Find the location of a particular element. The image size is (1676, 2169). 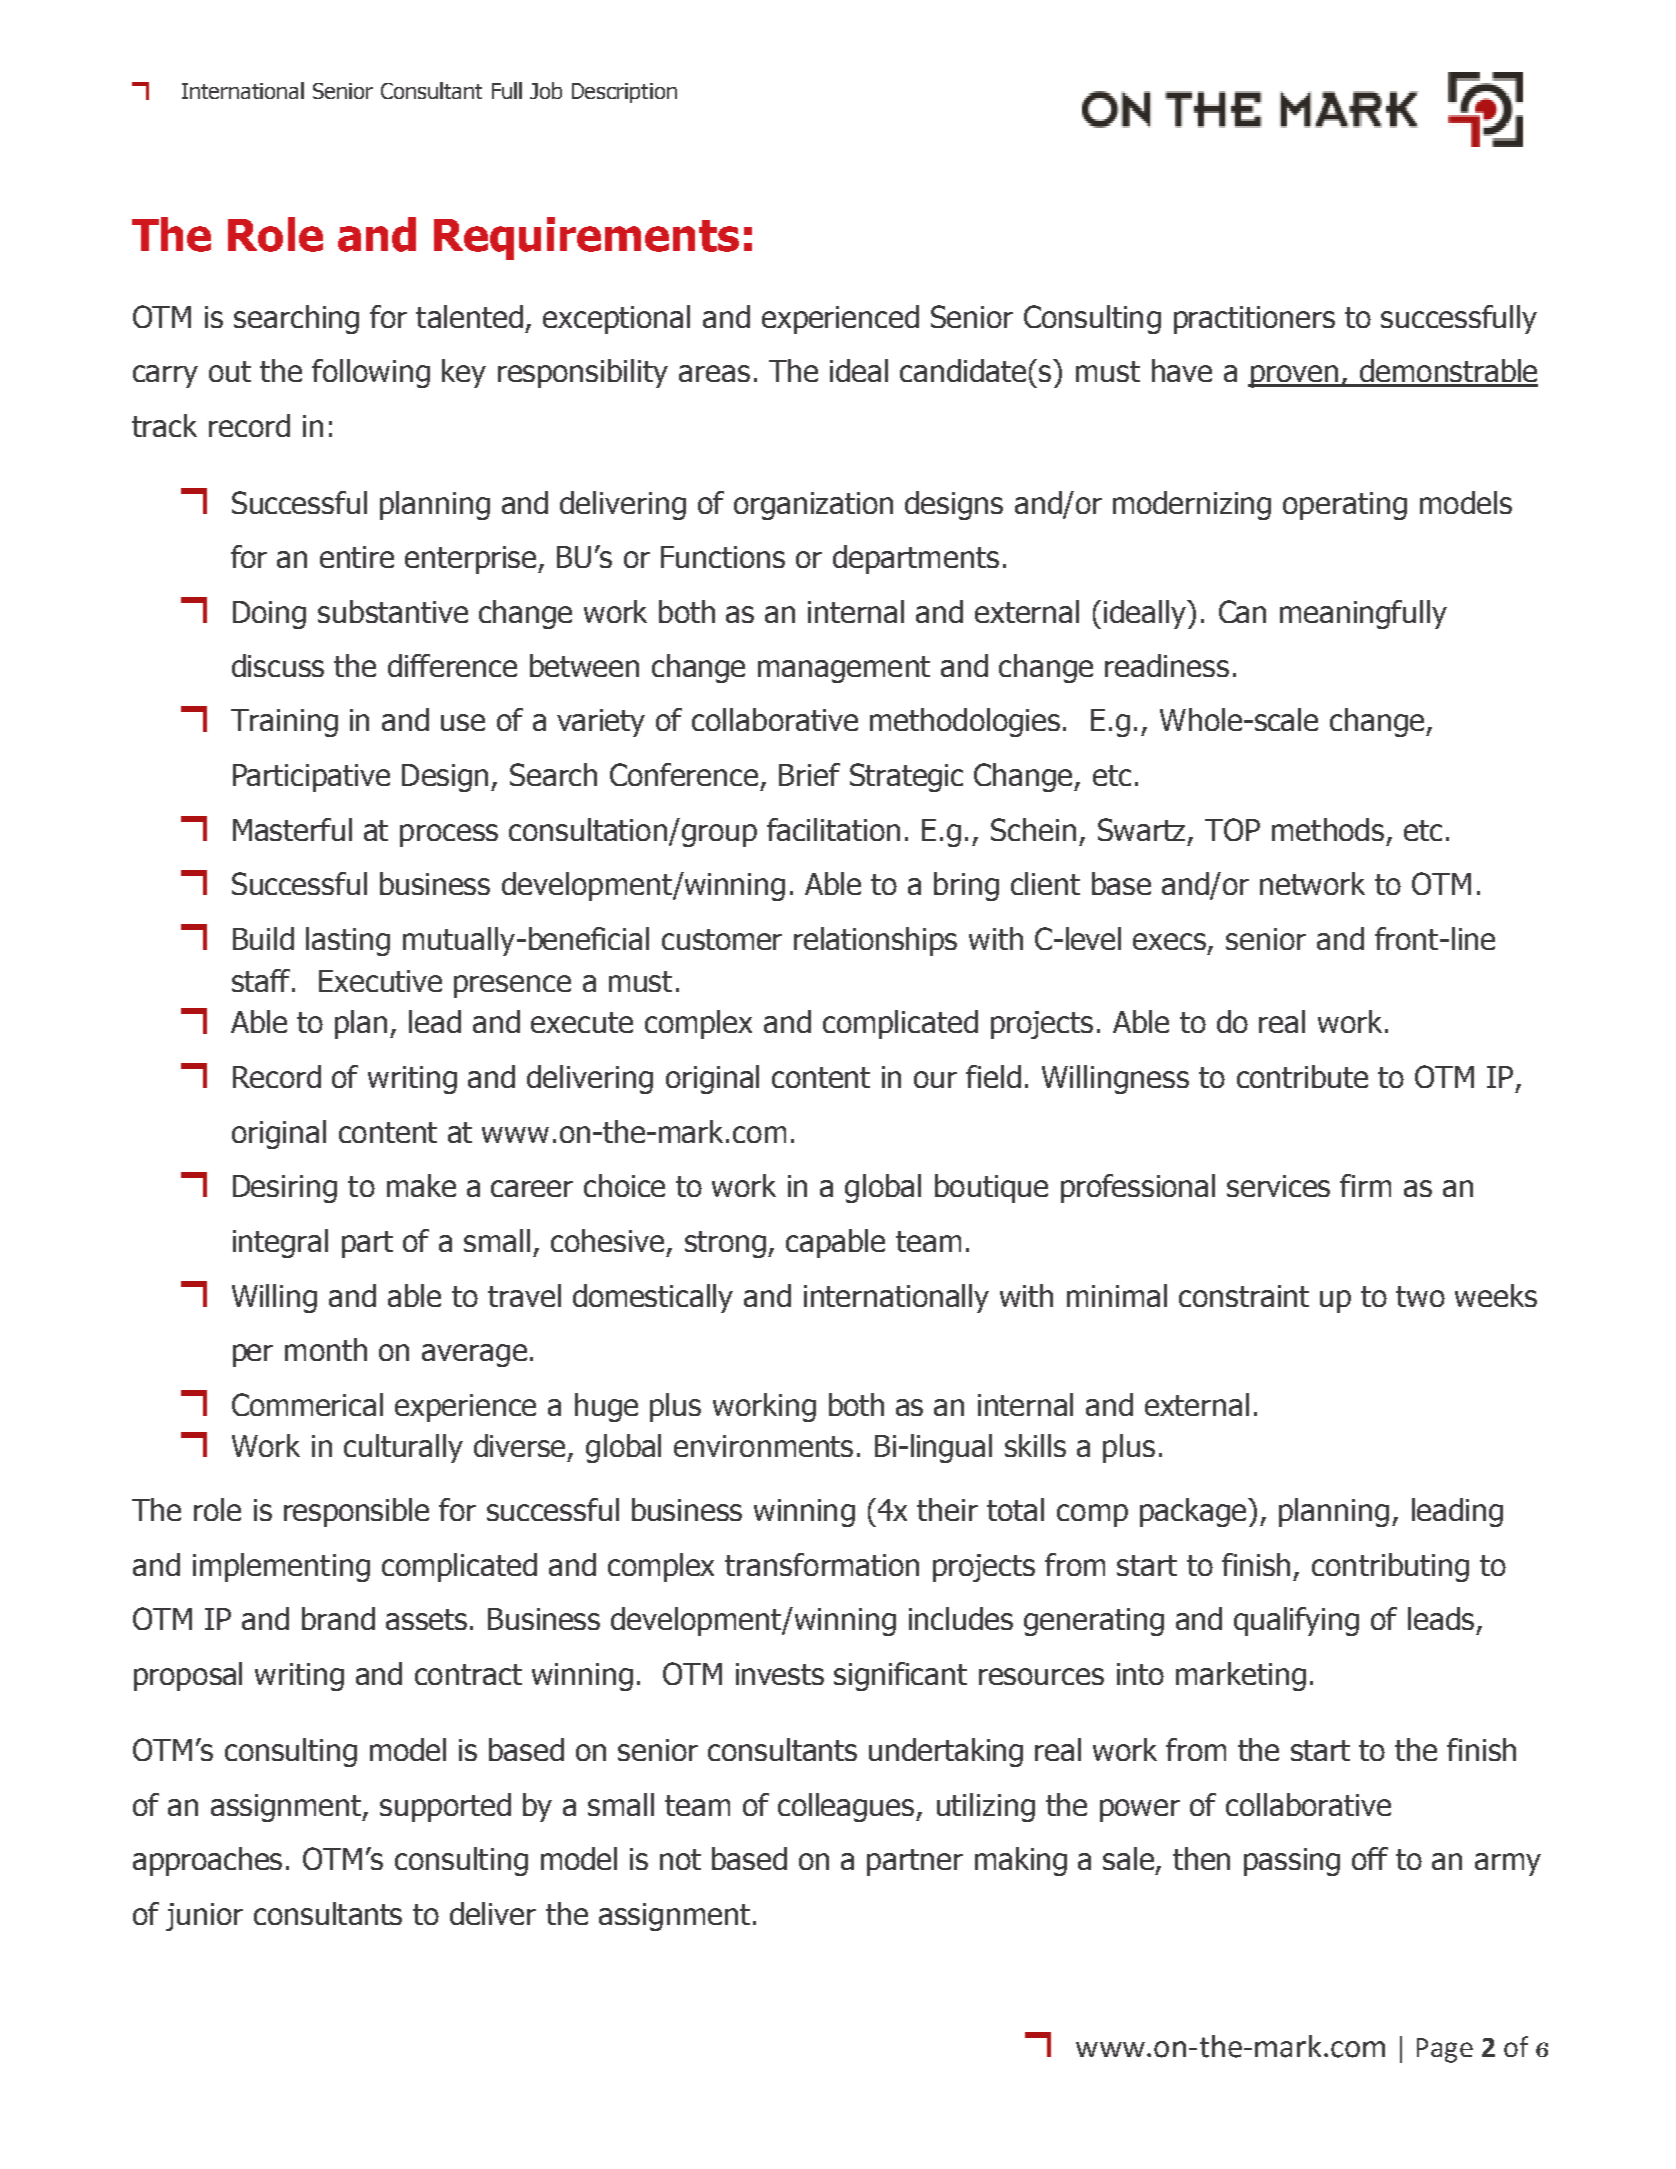

Executive is located at coordinates (380, 981).
